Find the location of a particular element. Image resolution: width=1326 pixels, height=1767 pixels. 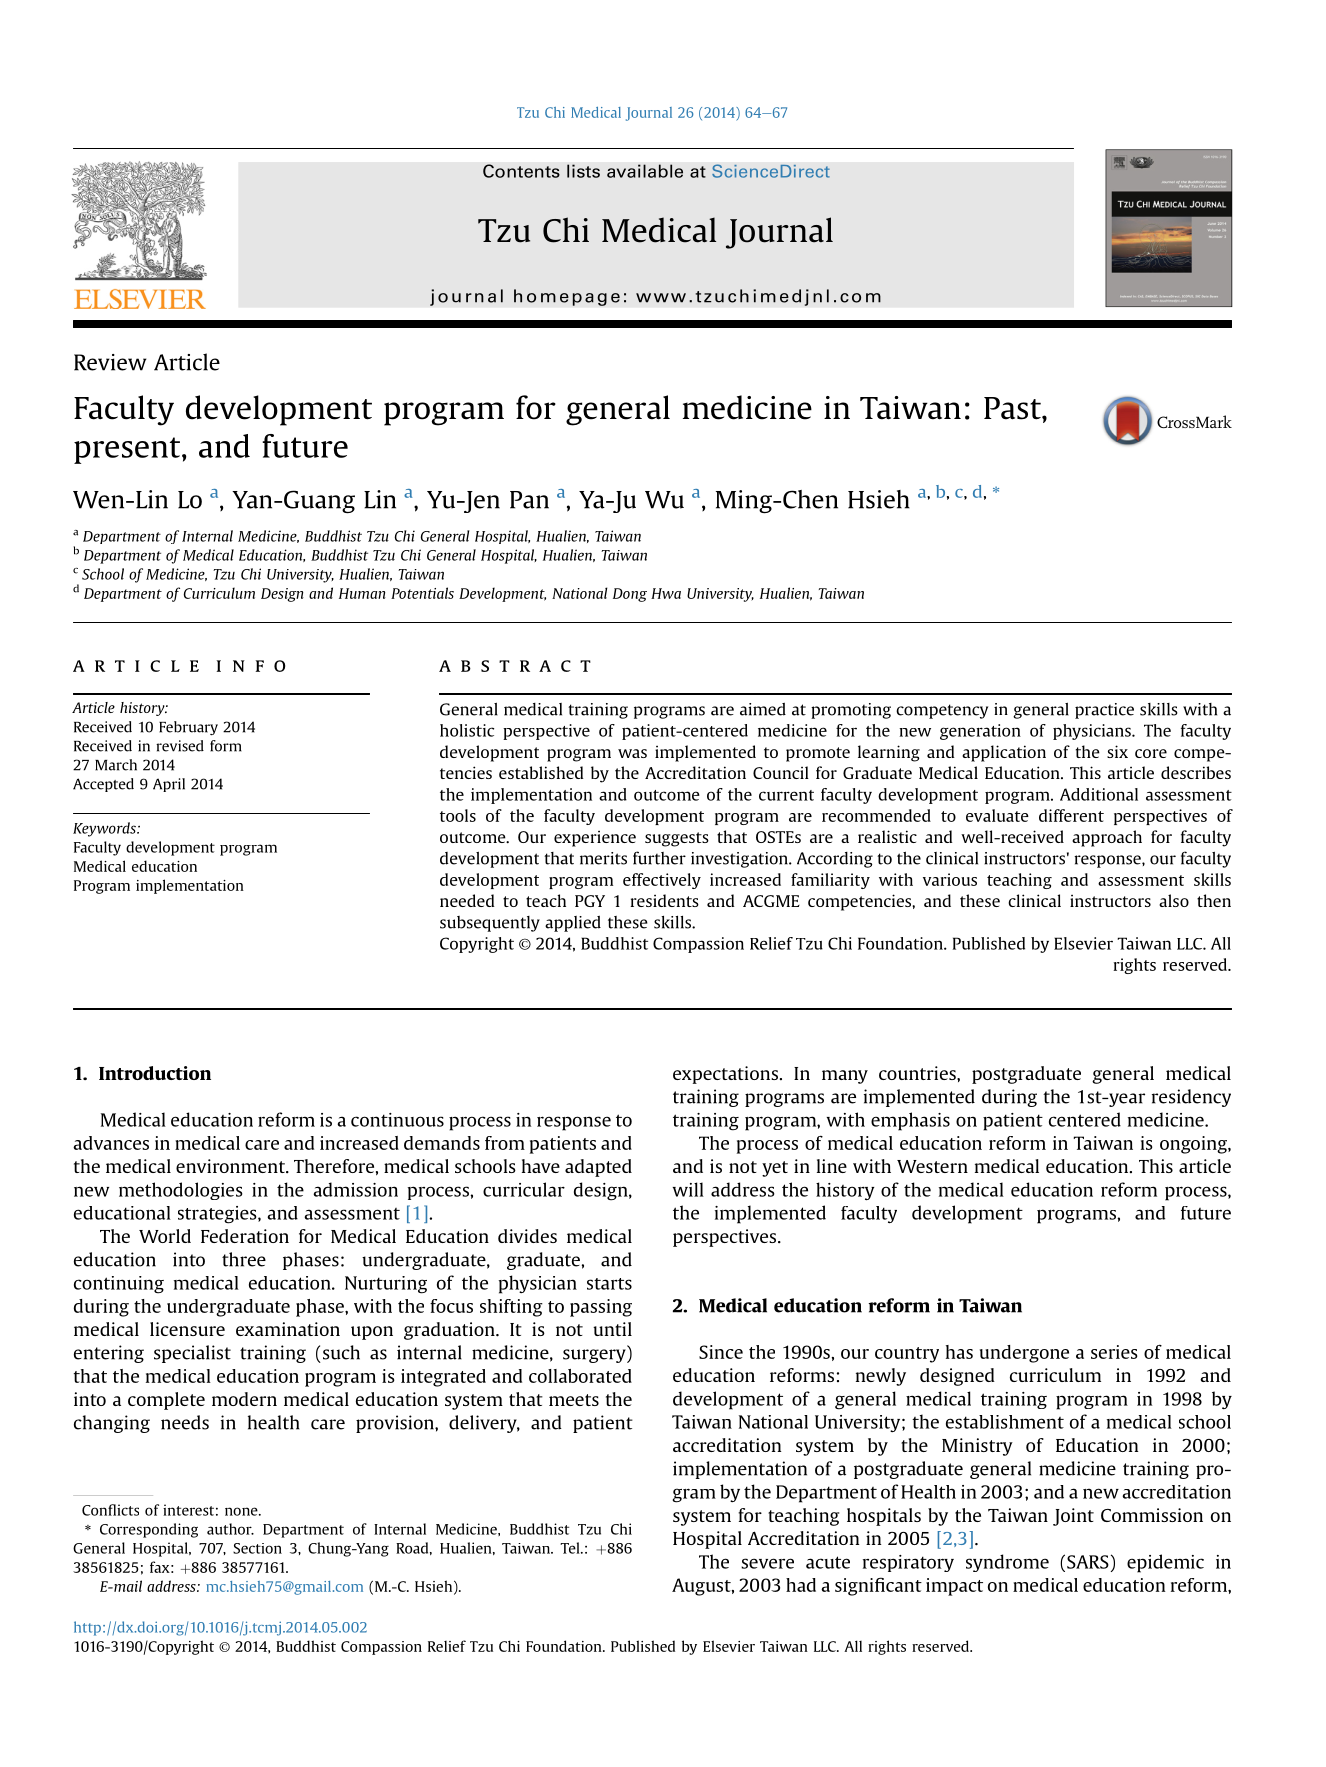

available is located at coordinates (645, 171).
